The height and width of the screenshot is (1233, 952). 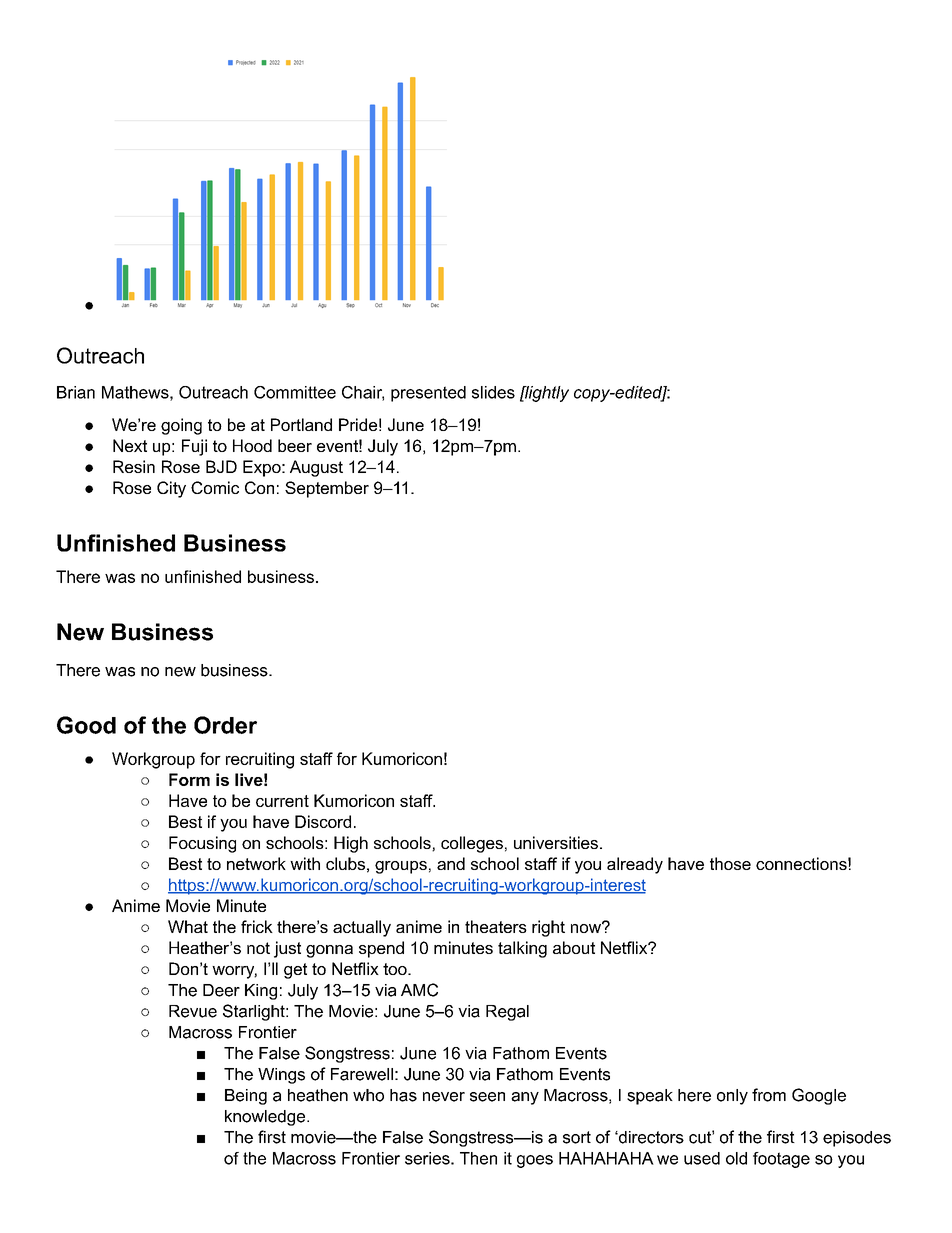 What do you see at coordinates (635, 865) in the screenshot?
I see `already` at bounding box center [635, 865].
